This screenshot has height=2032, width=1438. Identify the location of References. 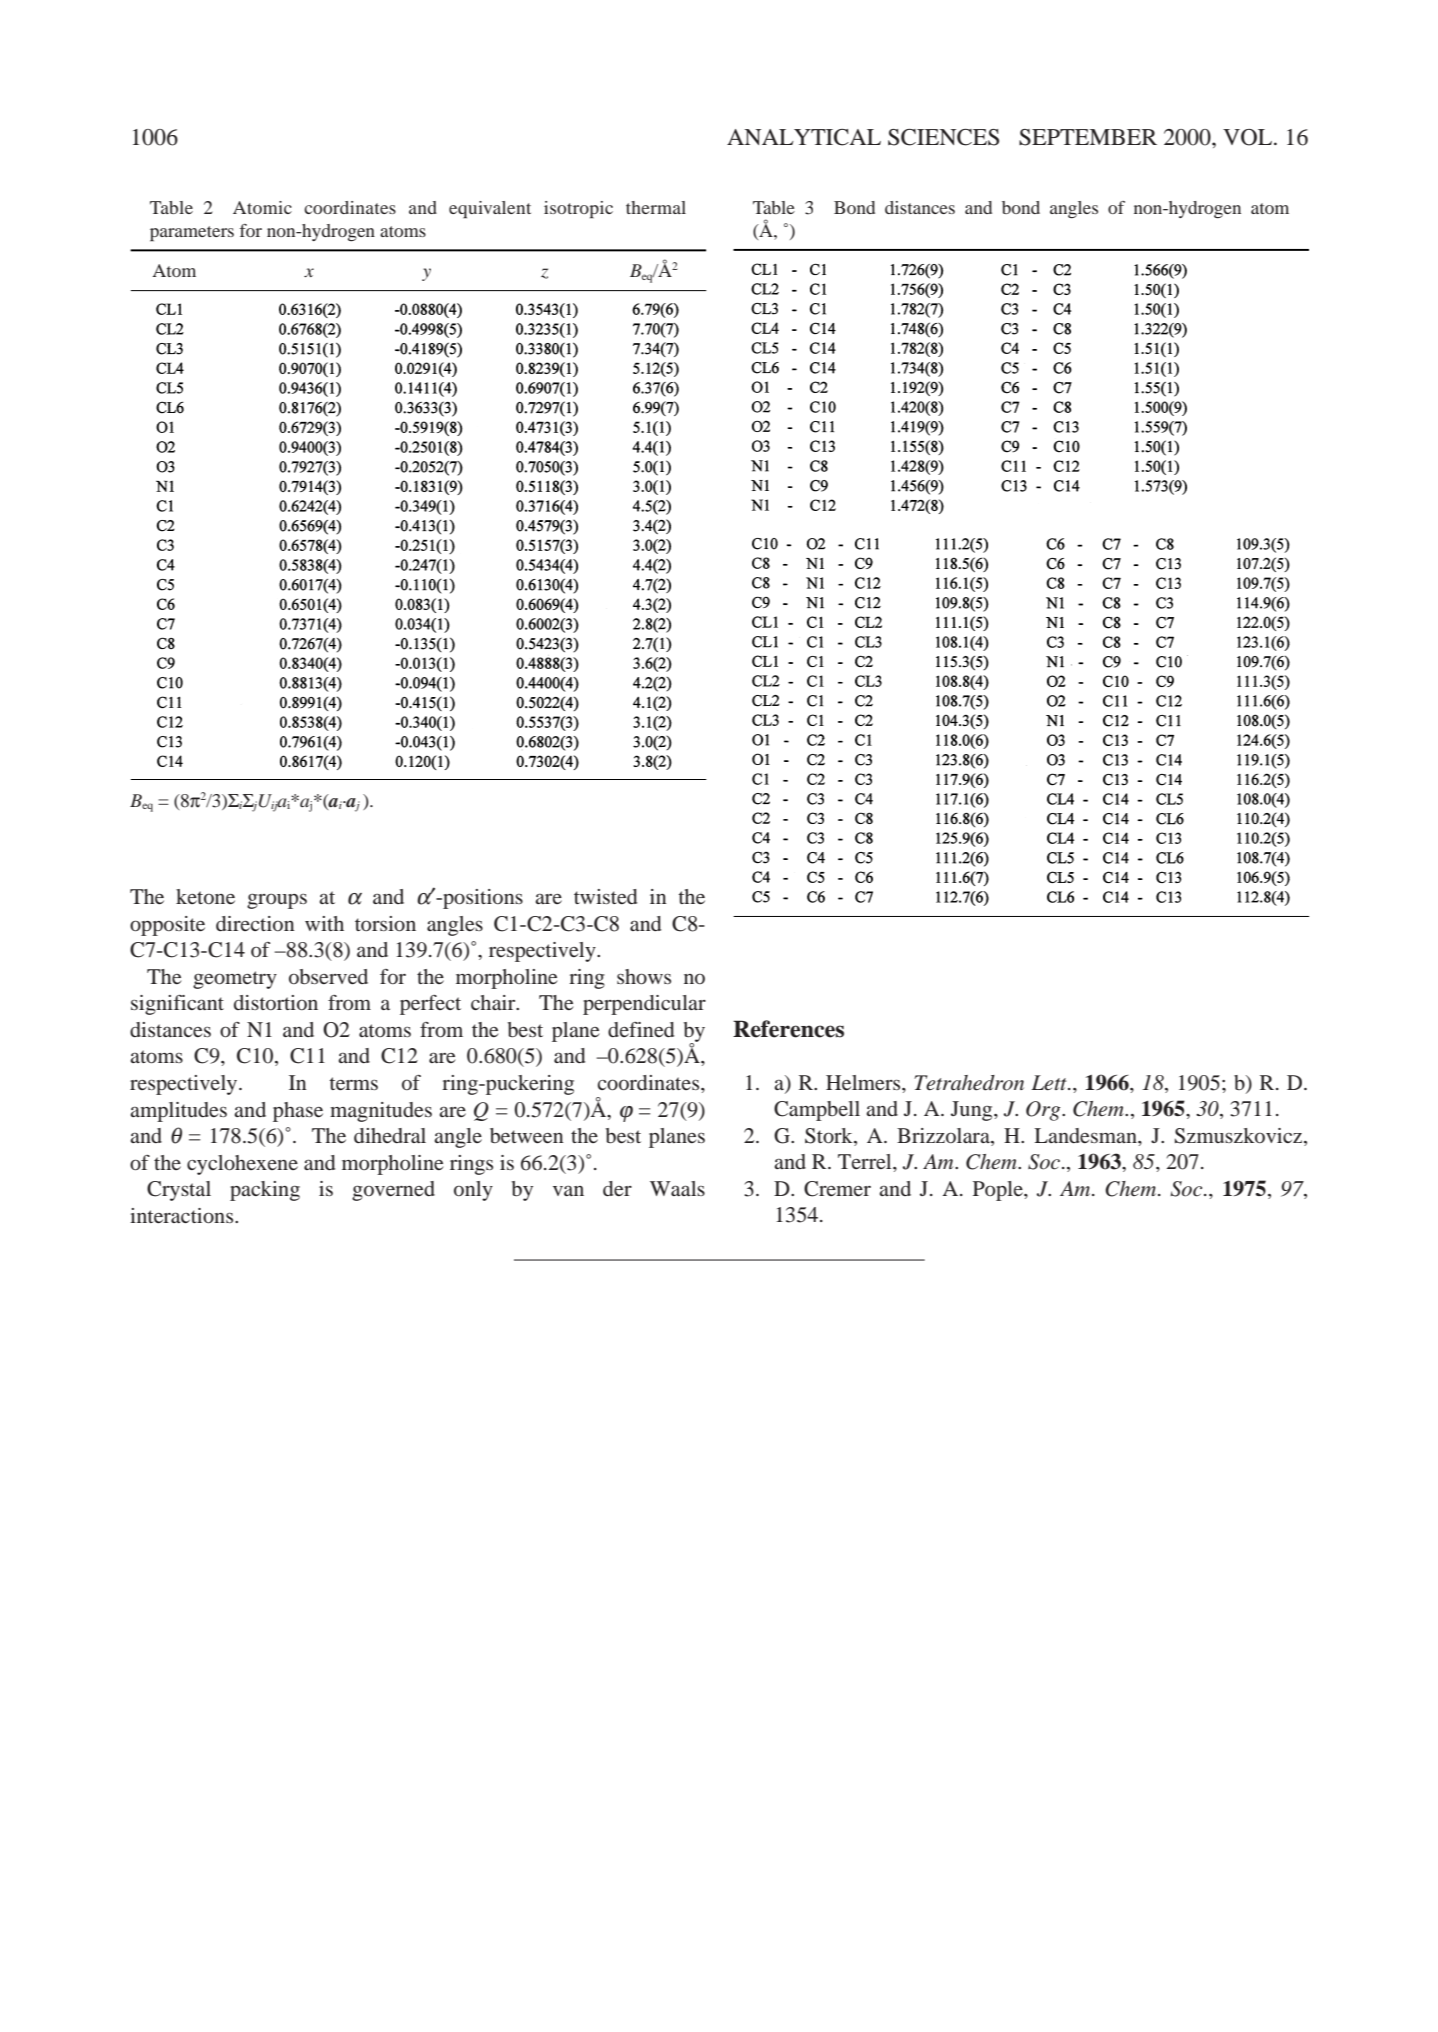
(788, 1029).
